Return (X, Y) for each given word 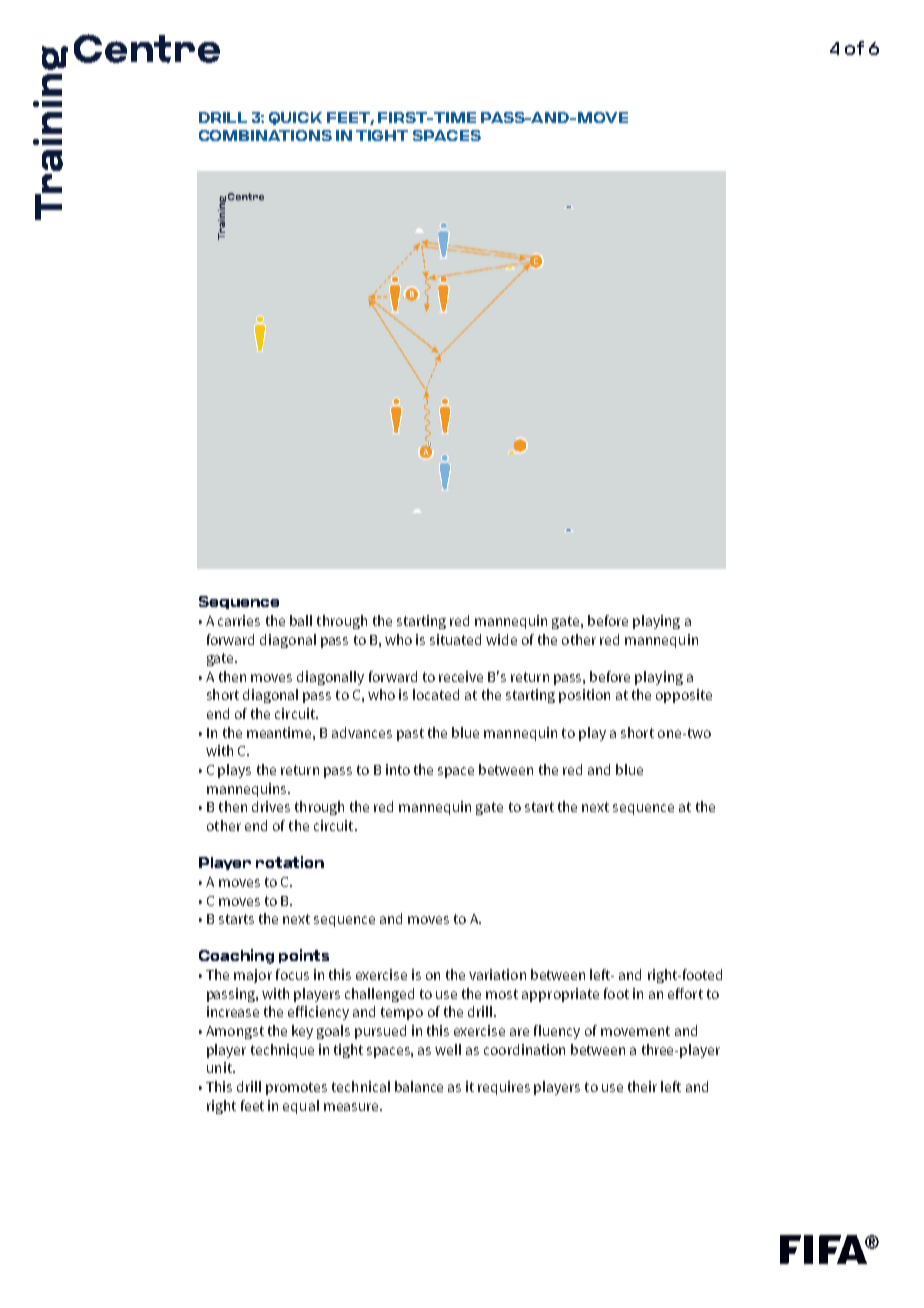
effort (685, 993)
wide (501, 639)
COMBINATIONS (265, 135)
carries (239, 620)
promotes (296, 1088)
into (398, 769)
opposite (684, 696)
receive (461, 676)
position (584, 696)
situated (455, 639)
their (642, 1086)
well (448, 1049)
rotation (290, 862)
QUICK (295, 118)
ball (301, 620)
